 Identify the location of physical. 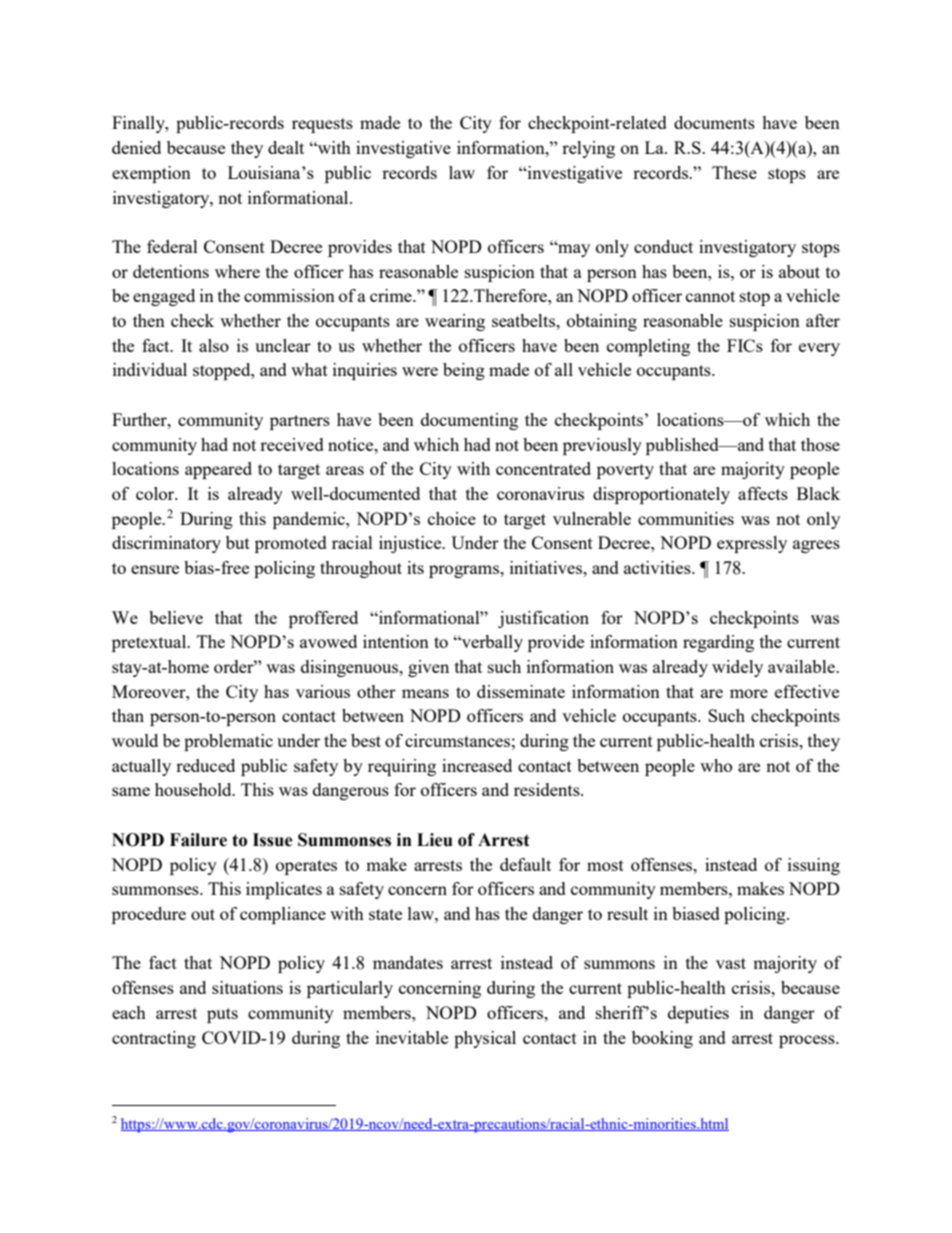
(485, 1039).
